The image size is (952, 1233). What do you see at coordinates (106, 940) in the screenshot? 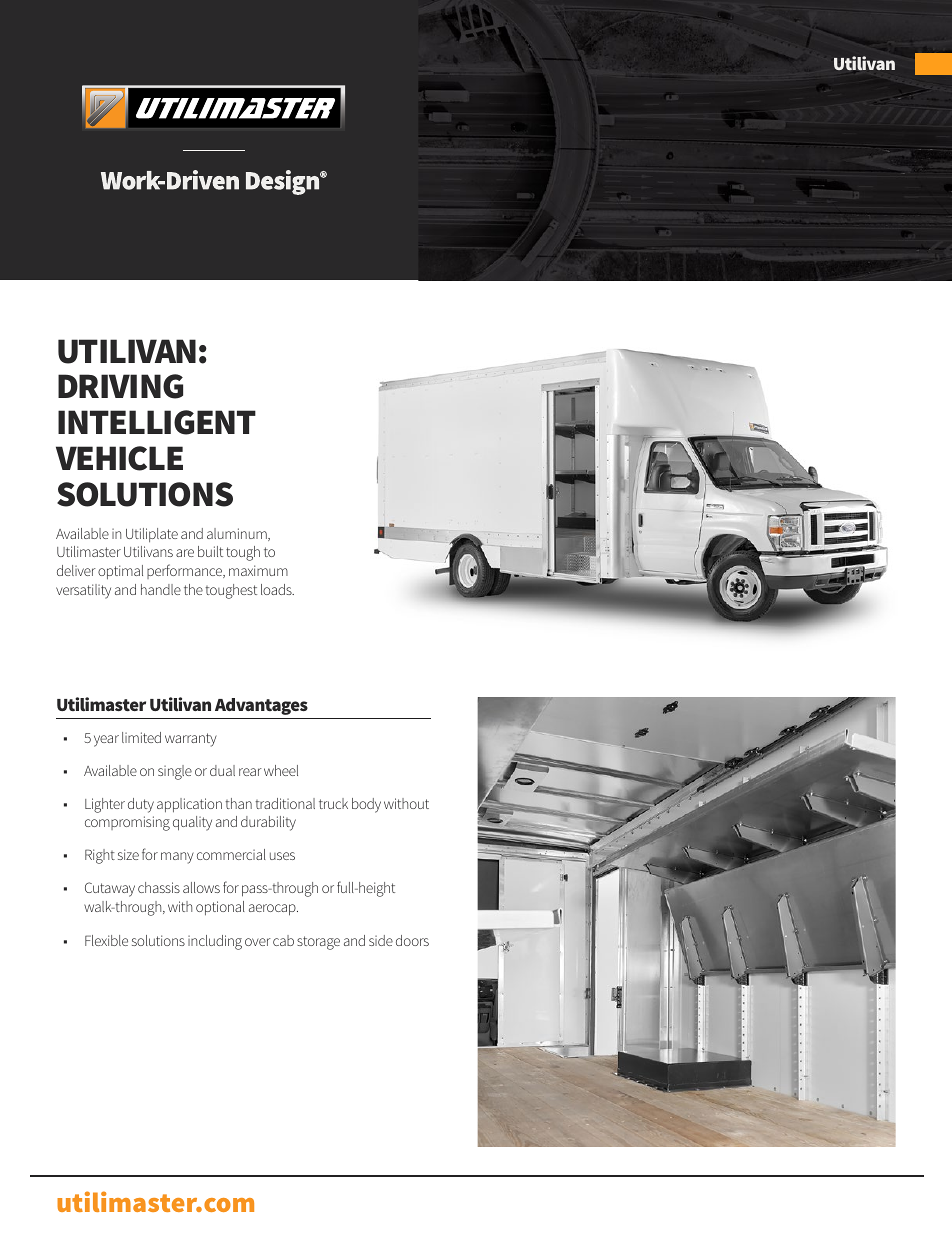
I see `Flexible` at bounding box center [106, 940].
